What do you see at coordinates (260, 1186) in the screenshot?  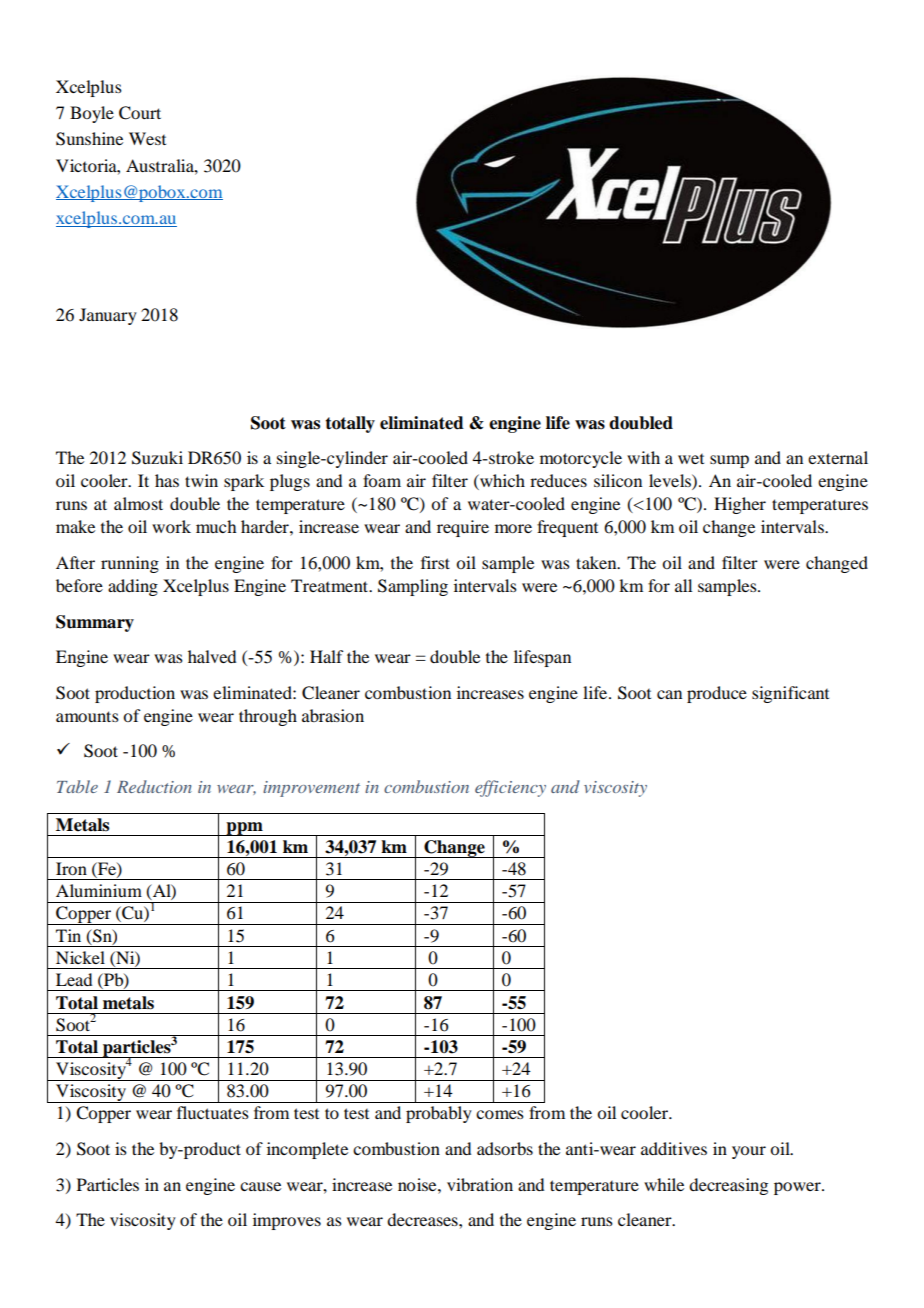 I see `cause` at bounding box center [260, 1186].
